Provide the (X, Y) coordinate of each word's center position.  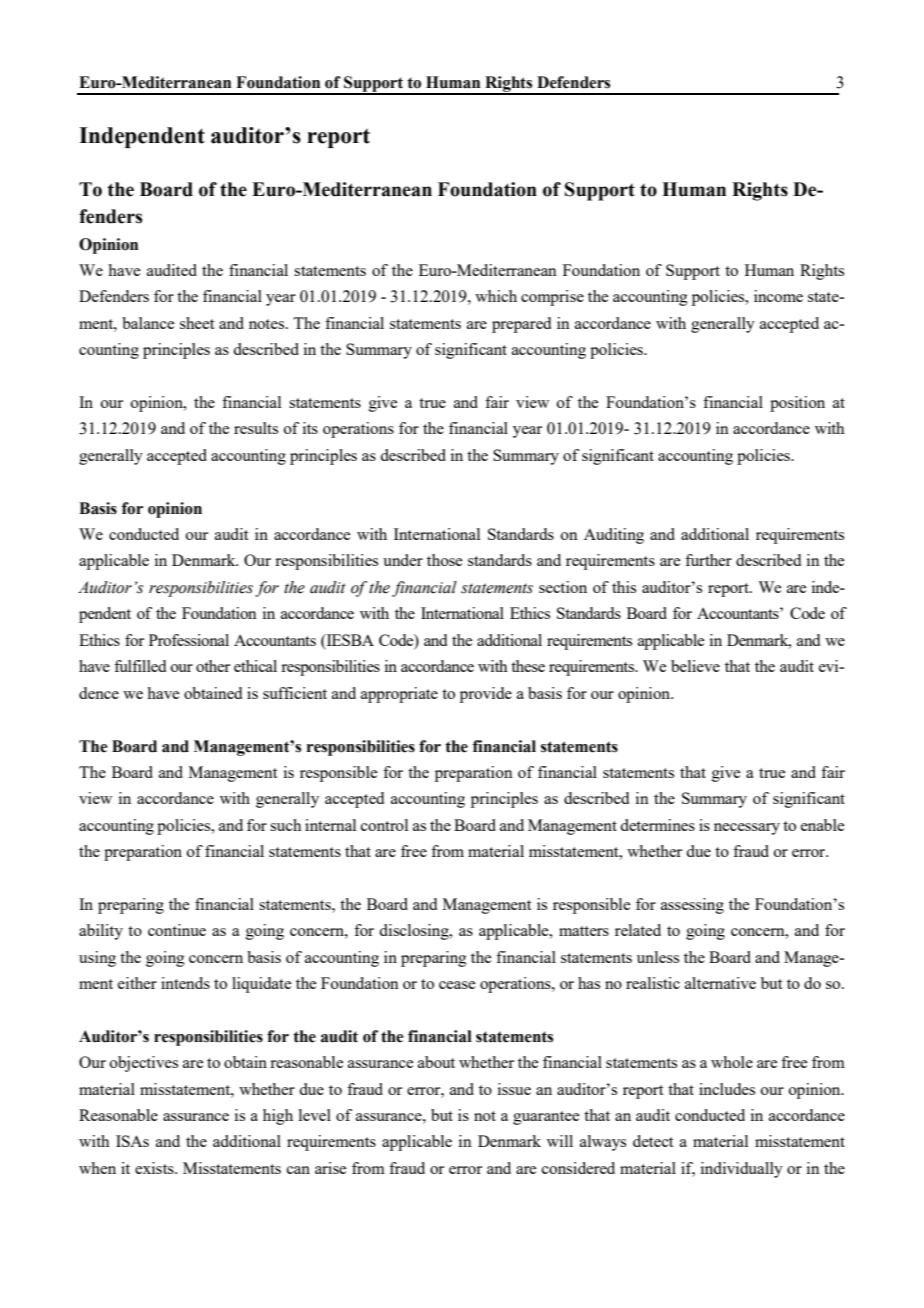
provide (486, 695)
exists (155, 1168)
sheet (197, 323)
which (496, 296)
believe (695, 666)
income (778, 296)
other (213, 666)
